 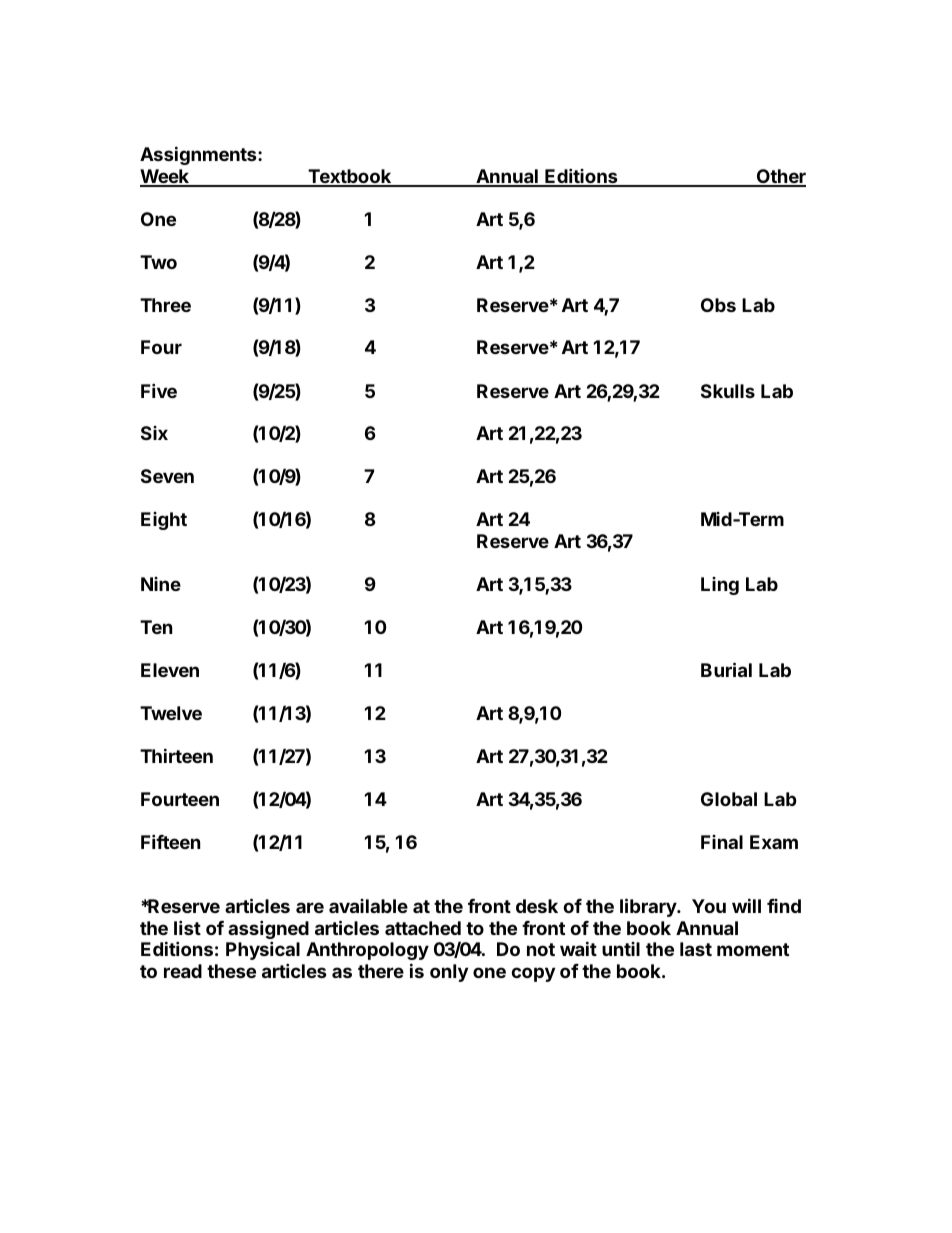 I want to click on Week, so click(x=165, y=177).
